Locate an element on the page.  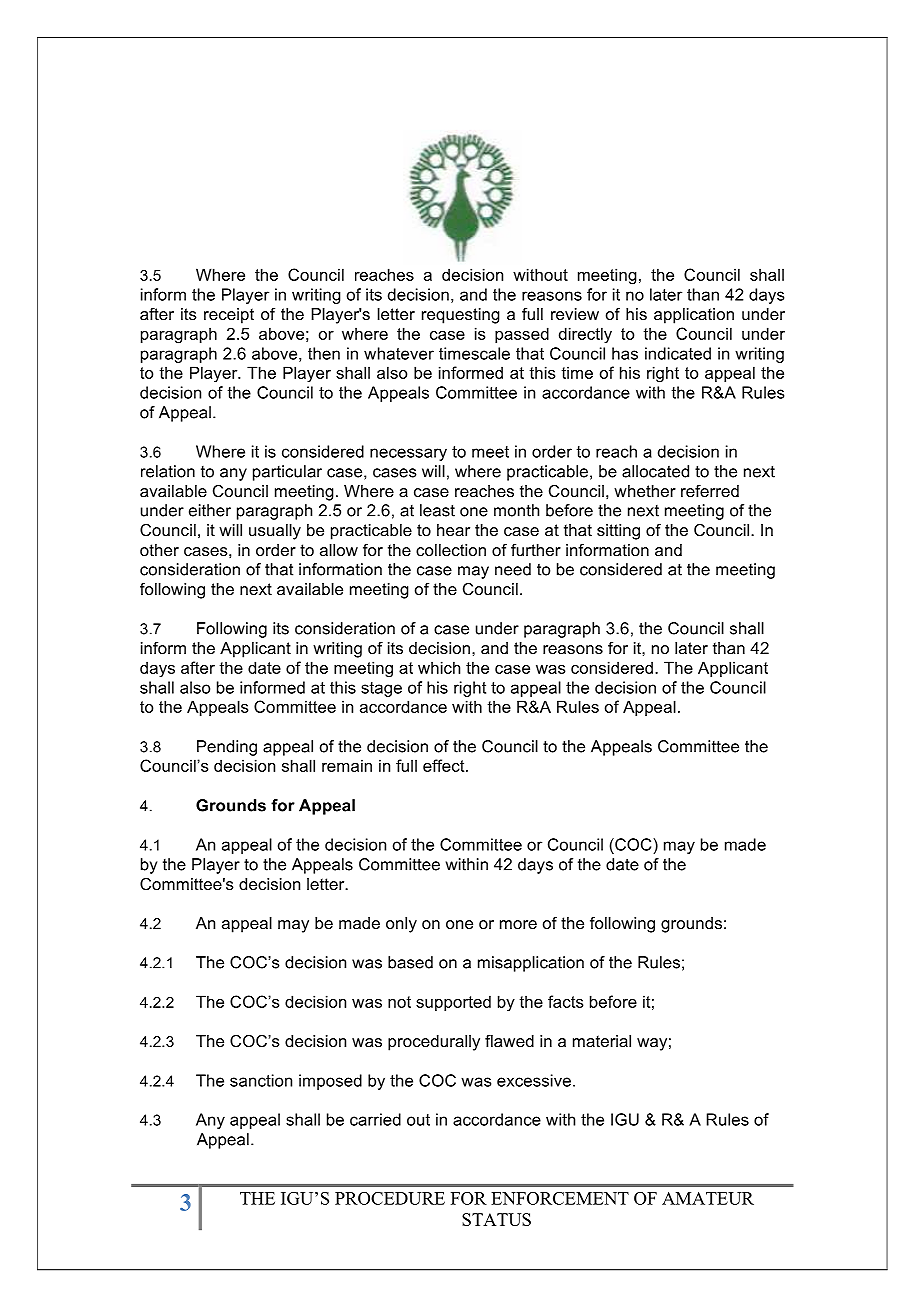
PROCEDURE is located at coordinates (390, 1198).
